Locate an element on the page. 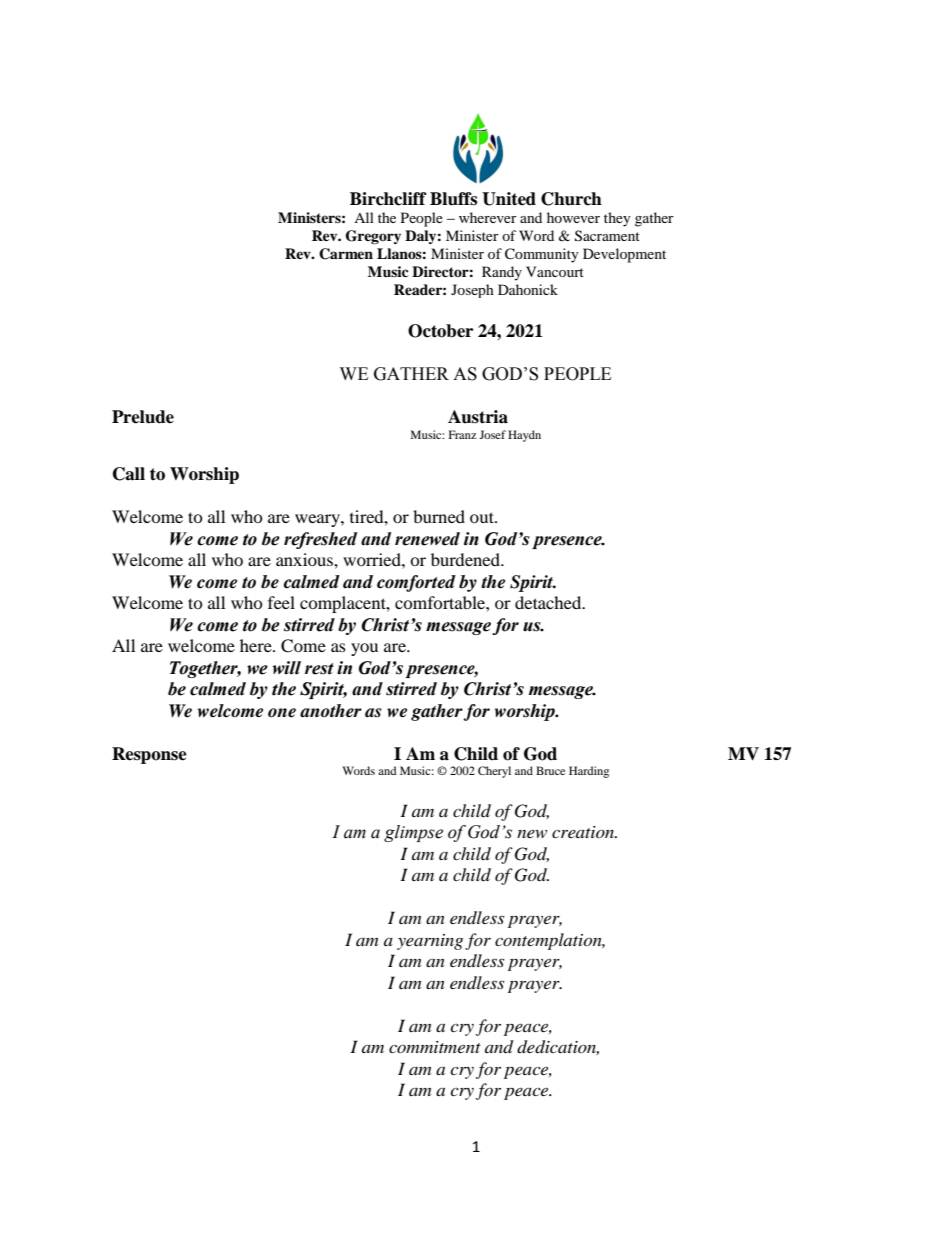 The width and height of the image is (952, 1233). Prelude is located at coordinates (143, 417).
